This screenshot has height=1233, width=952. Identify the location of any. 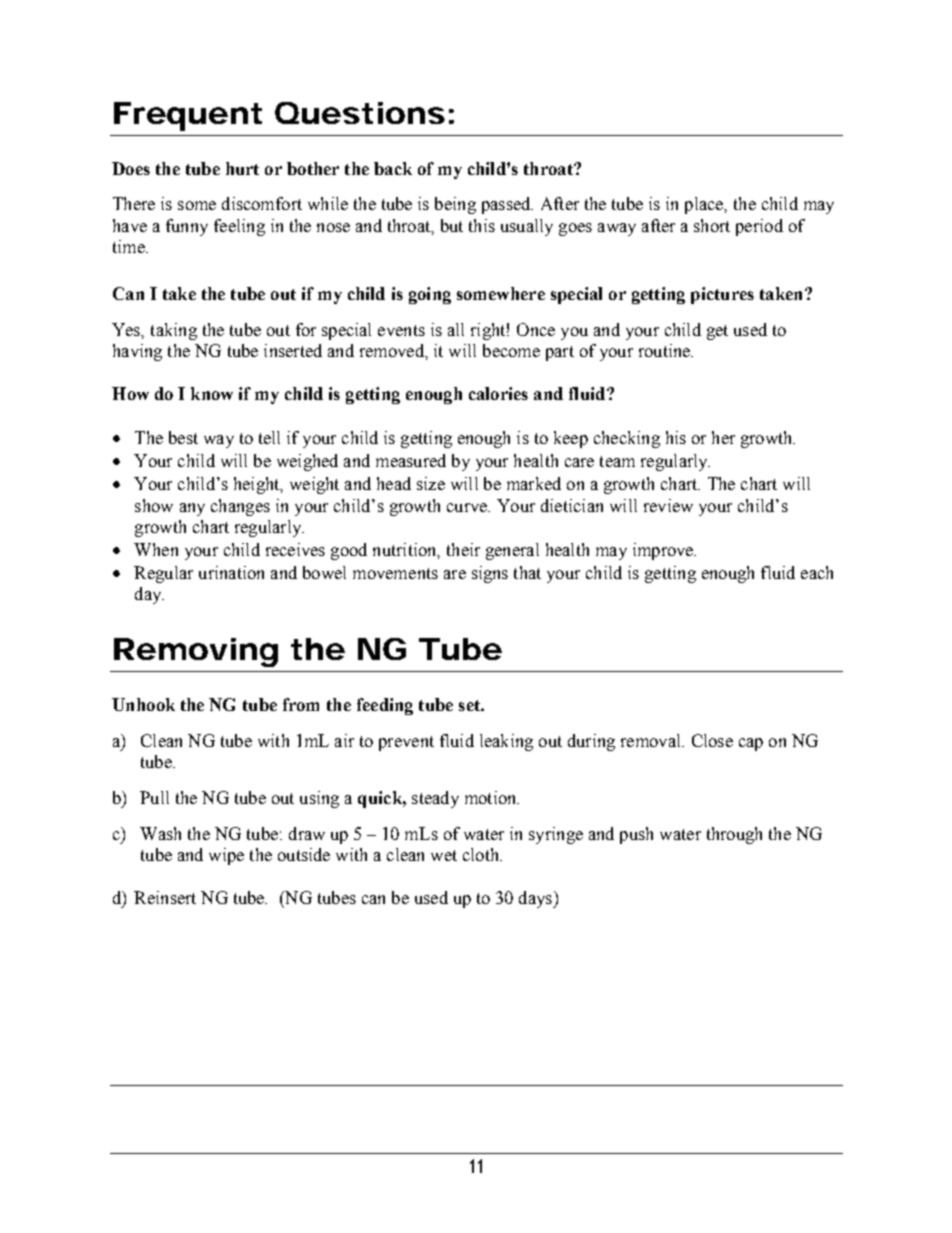
(192, 509).
